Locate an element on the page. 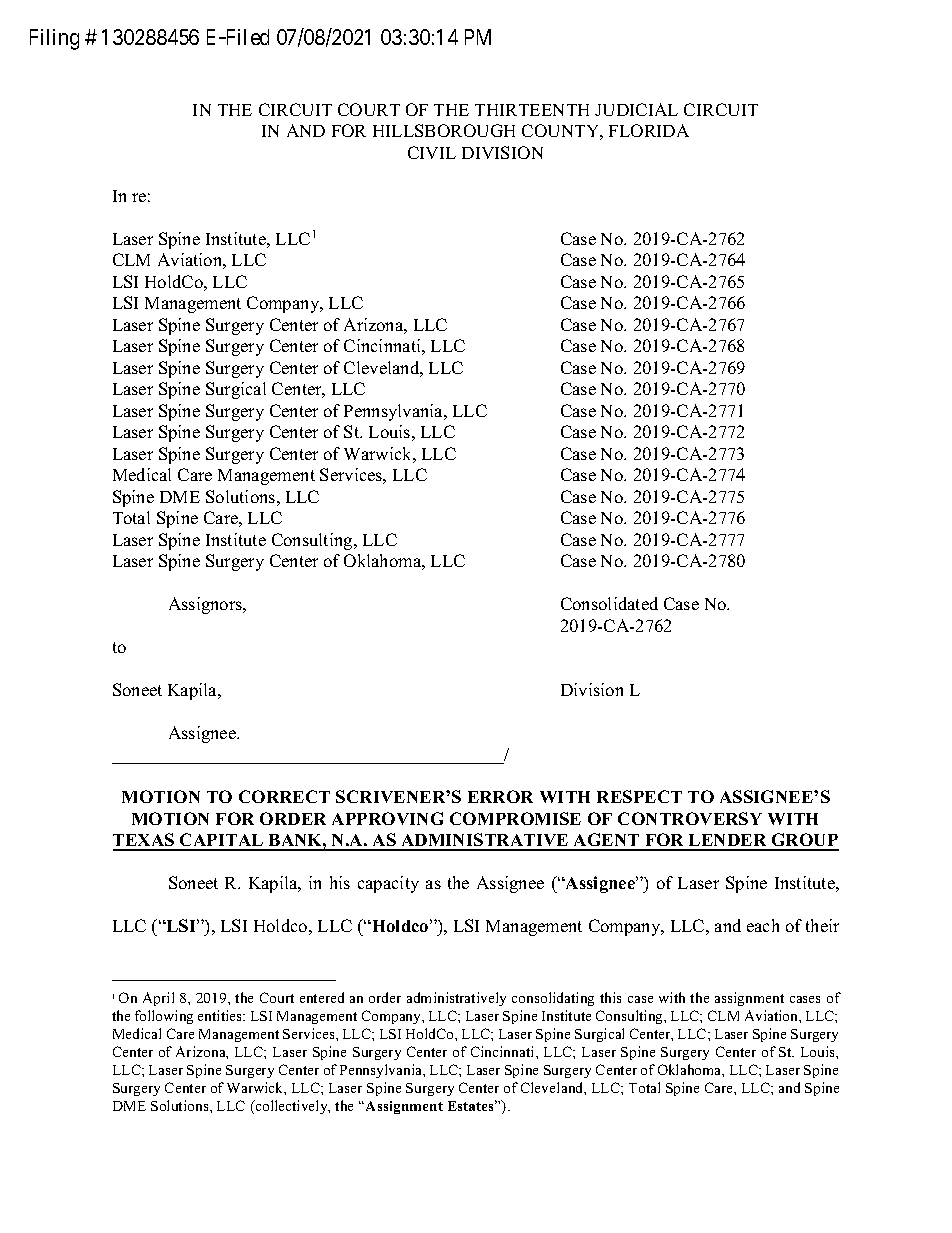  Filing is located at coordinates (54, 39).
